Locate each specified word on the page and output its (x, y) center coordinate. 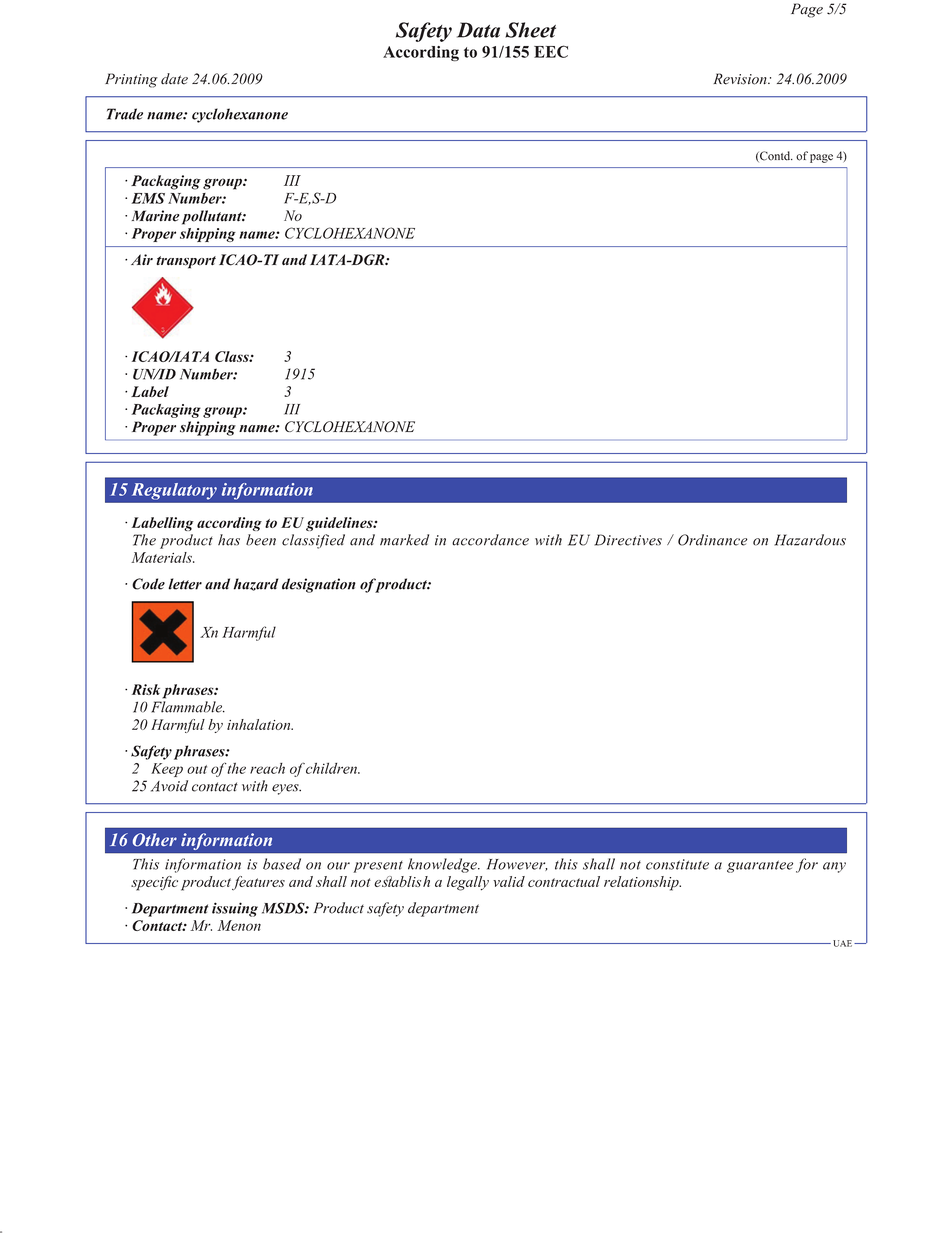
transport (186, 262)
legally (468, 883)
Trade (125, 114)
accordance (490, 540)
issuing (235, 909)
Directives (628, 540)
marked (404, 540)
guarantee (760, 866)
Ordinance (713, 540)
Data (478, 30)
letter (185, 584)
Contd (775, 156)
